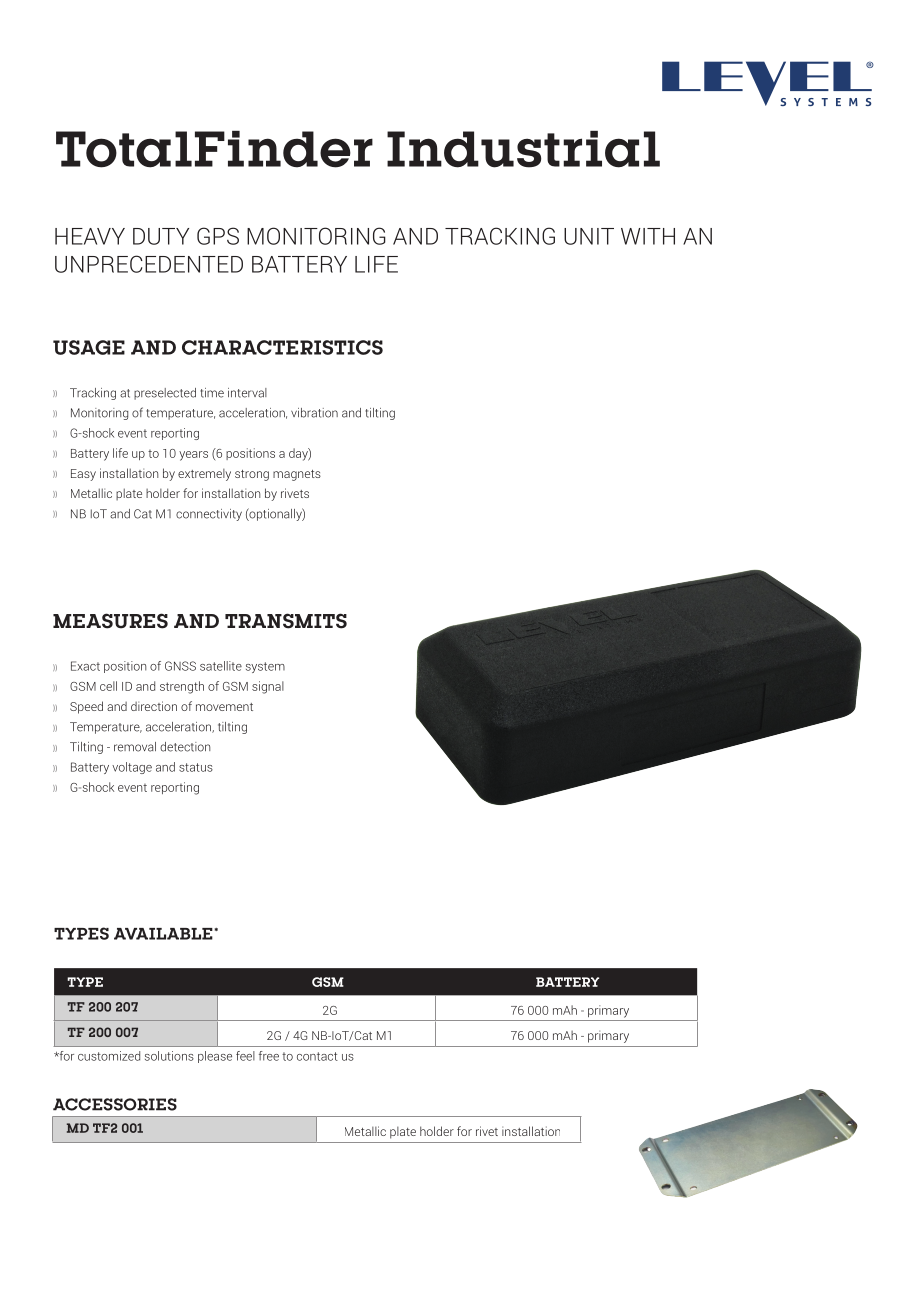 Image resolution: width=924 pixels, height=1308 pixels. Describe the element at coordinates (317, 1056) in the screenshot. I see `contact` at that location.
